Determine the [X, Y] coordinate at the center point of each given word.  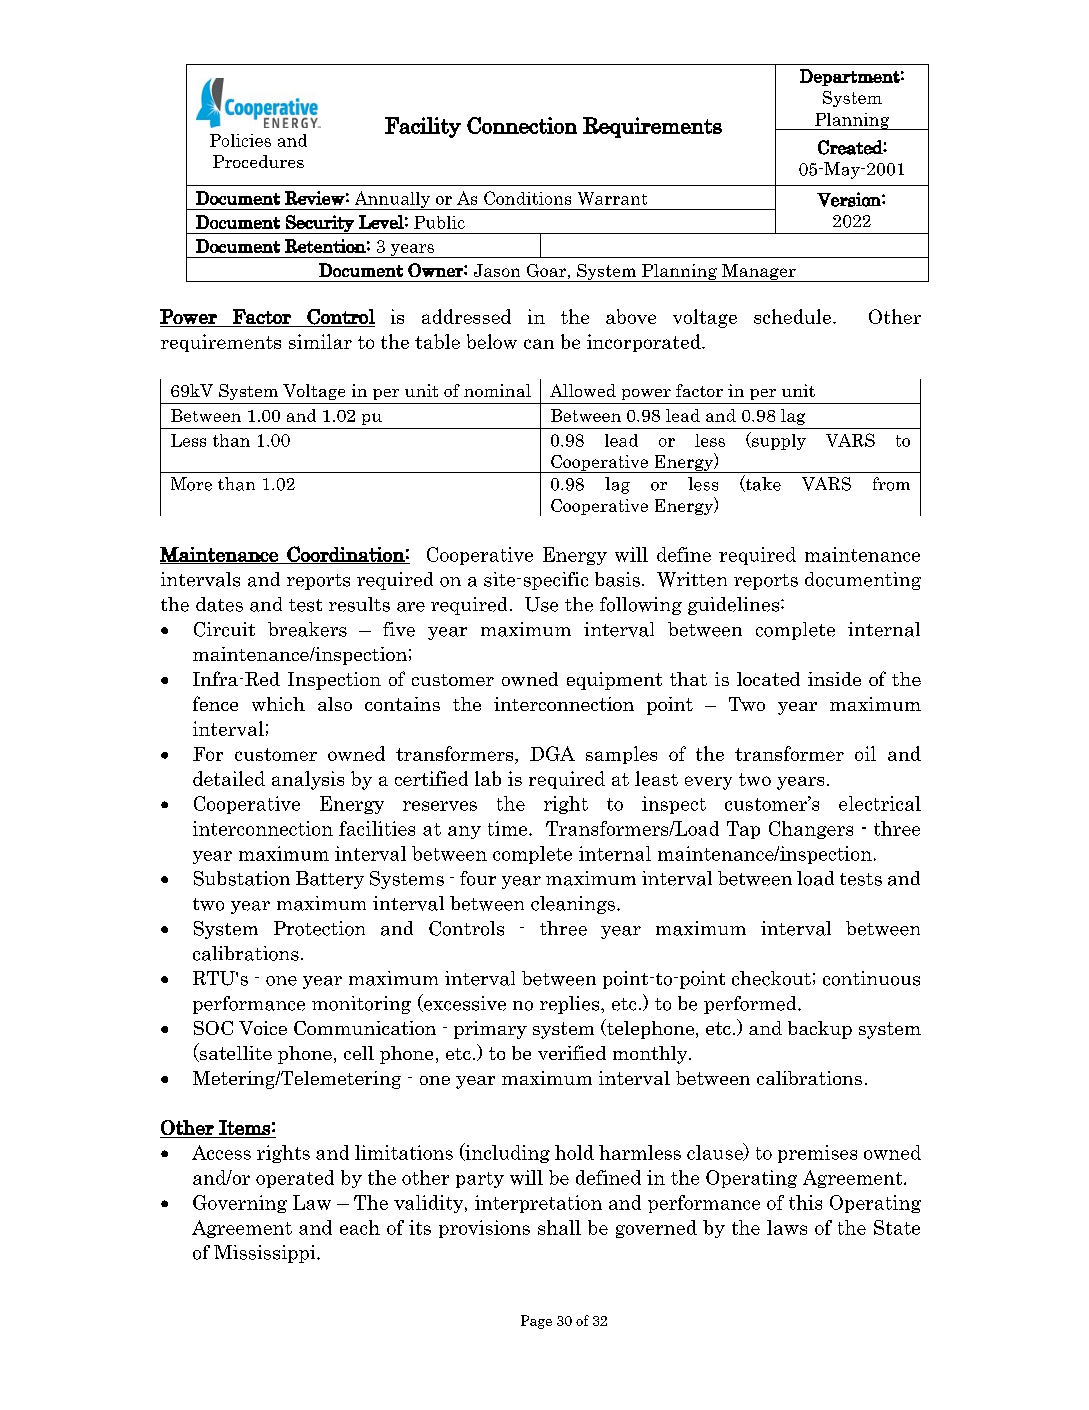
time [509, 828]
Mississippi [266, 1254]
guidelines [735, 606]
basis [617, 579]
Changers [811, 830]
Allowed [583, 390]
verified [572, 1052]
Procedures [258, 161]
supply [778, 441]
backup [820, 1030]
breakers [307, 629]
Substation [242, 878]
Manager [759, 273]
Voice [263, 1028]
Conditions [527, 198]
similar [320, 341]
